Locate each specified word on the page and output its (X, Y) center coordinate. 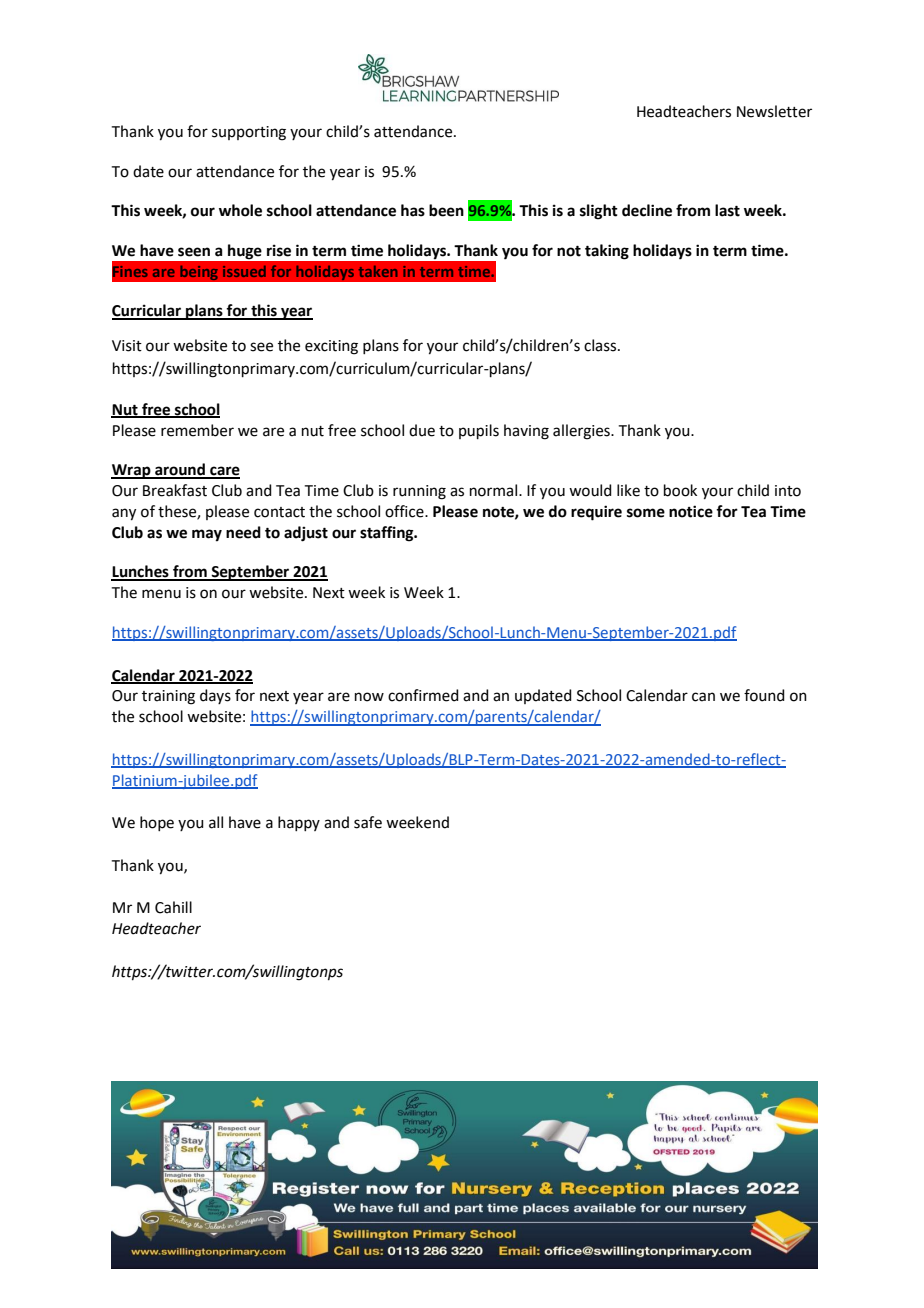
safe (368, 822)
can (703, 697)
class (601, 345)
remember (197, 430)
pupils (479, 431)
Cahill (173, 907)
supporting (249, 133)
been (446, 210)
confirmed (423, 695)
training (168, 697)
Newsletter (774, 111)
